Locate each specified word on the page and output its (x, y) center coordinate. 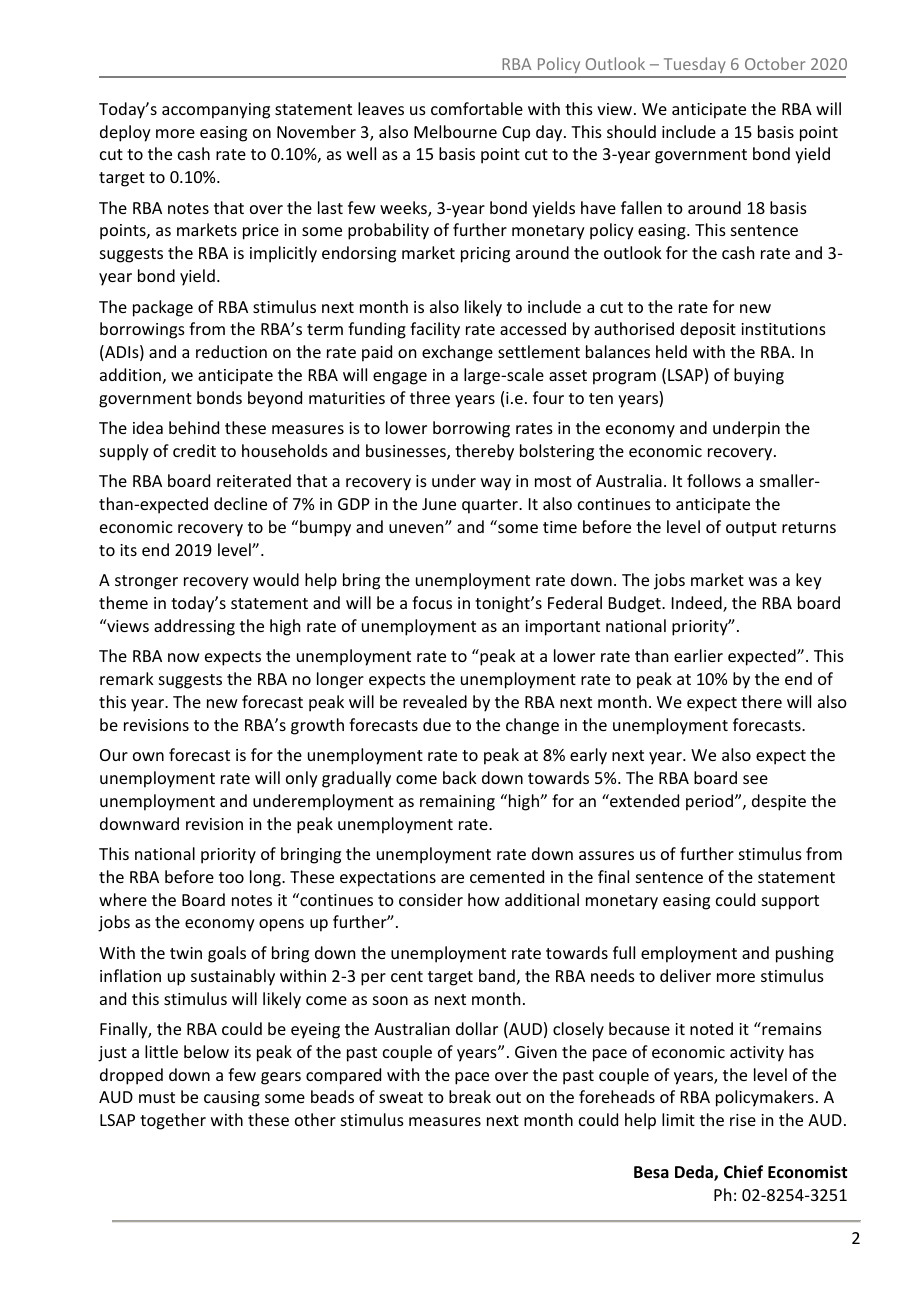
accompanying (216, 111)
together (173, 1121)
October (775, 63)
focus (432, 602)
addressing (194, 627)
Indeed (698, 604)
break (470, 1096)
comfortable (477, 108)
